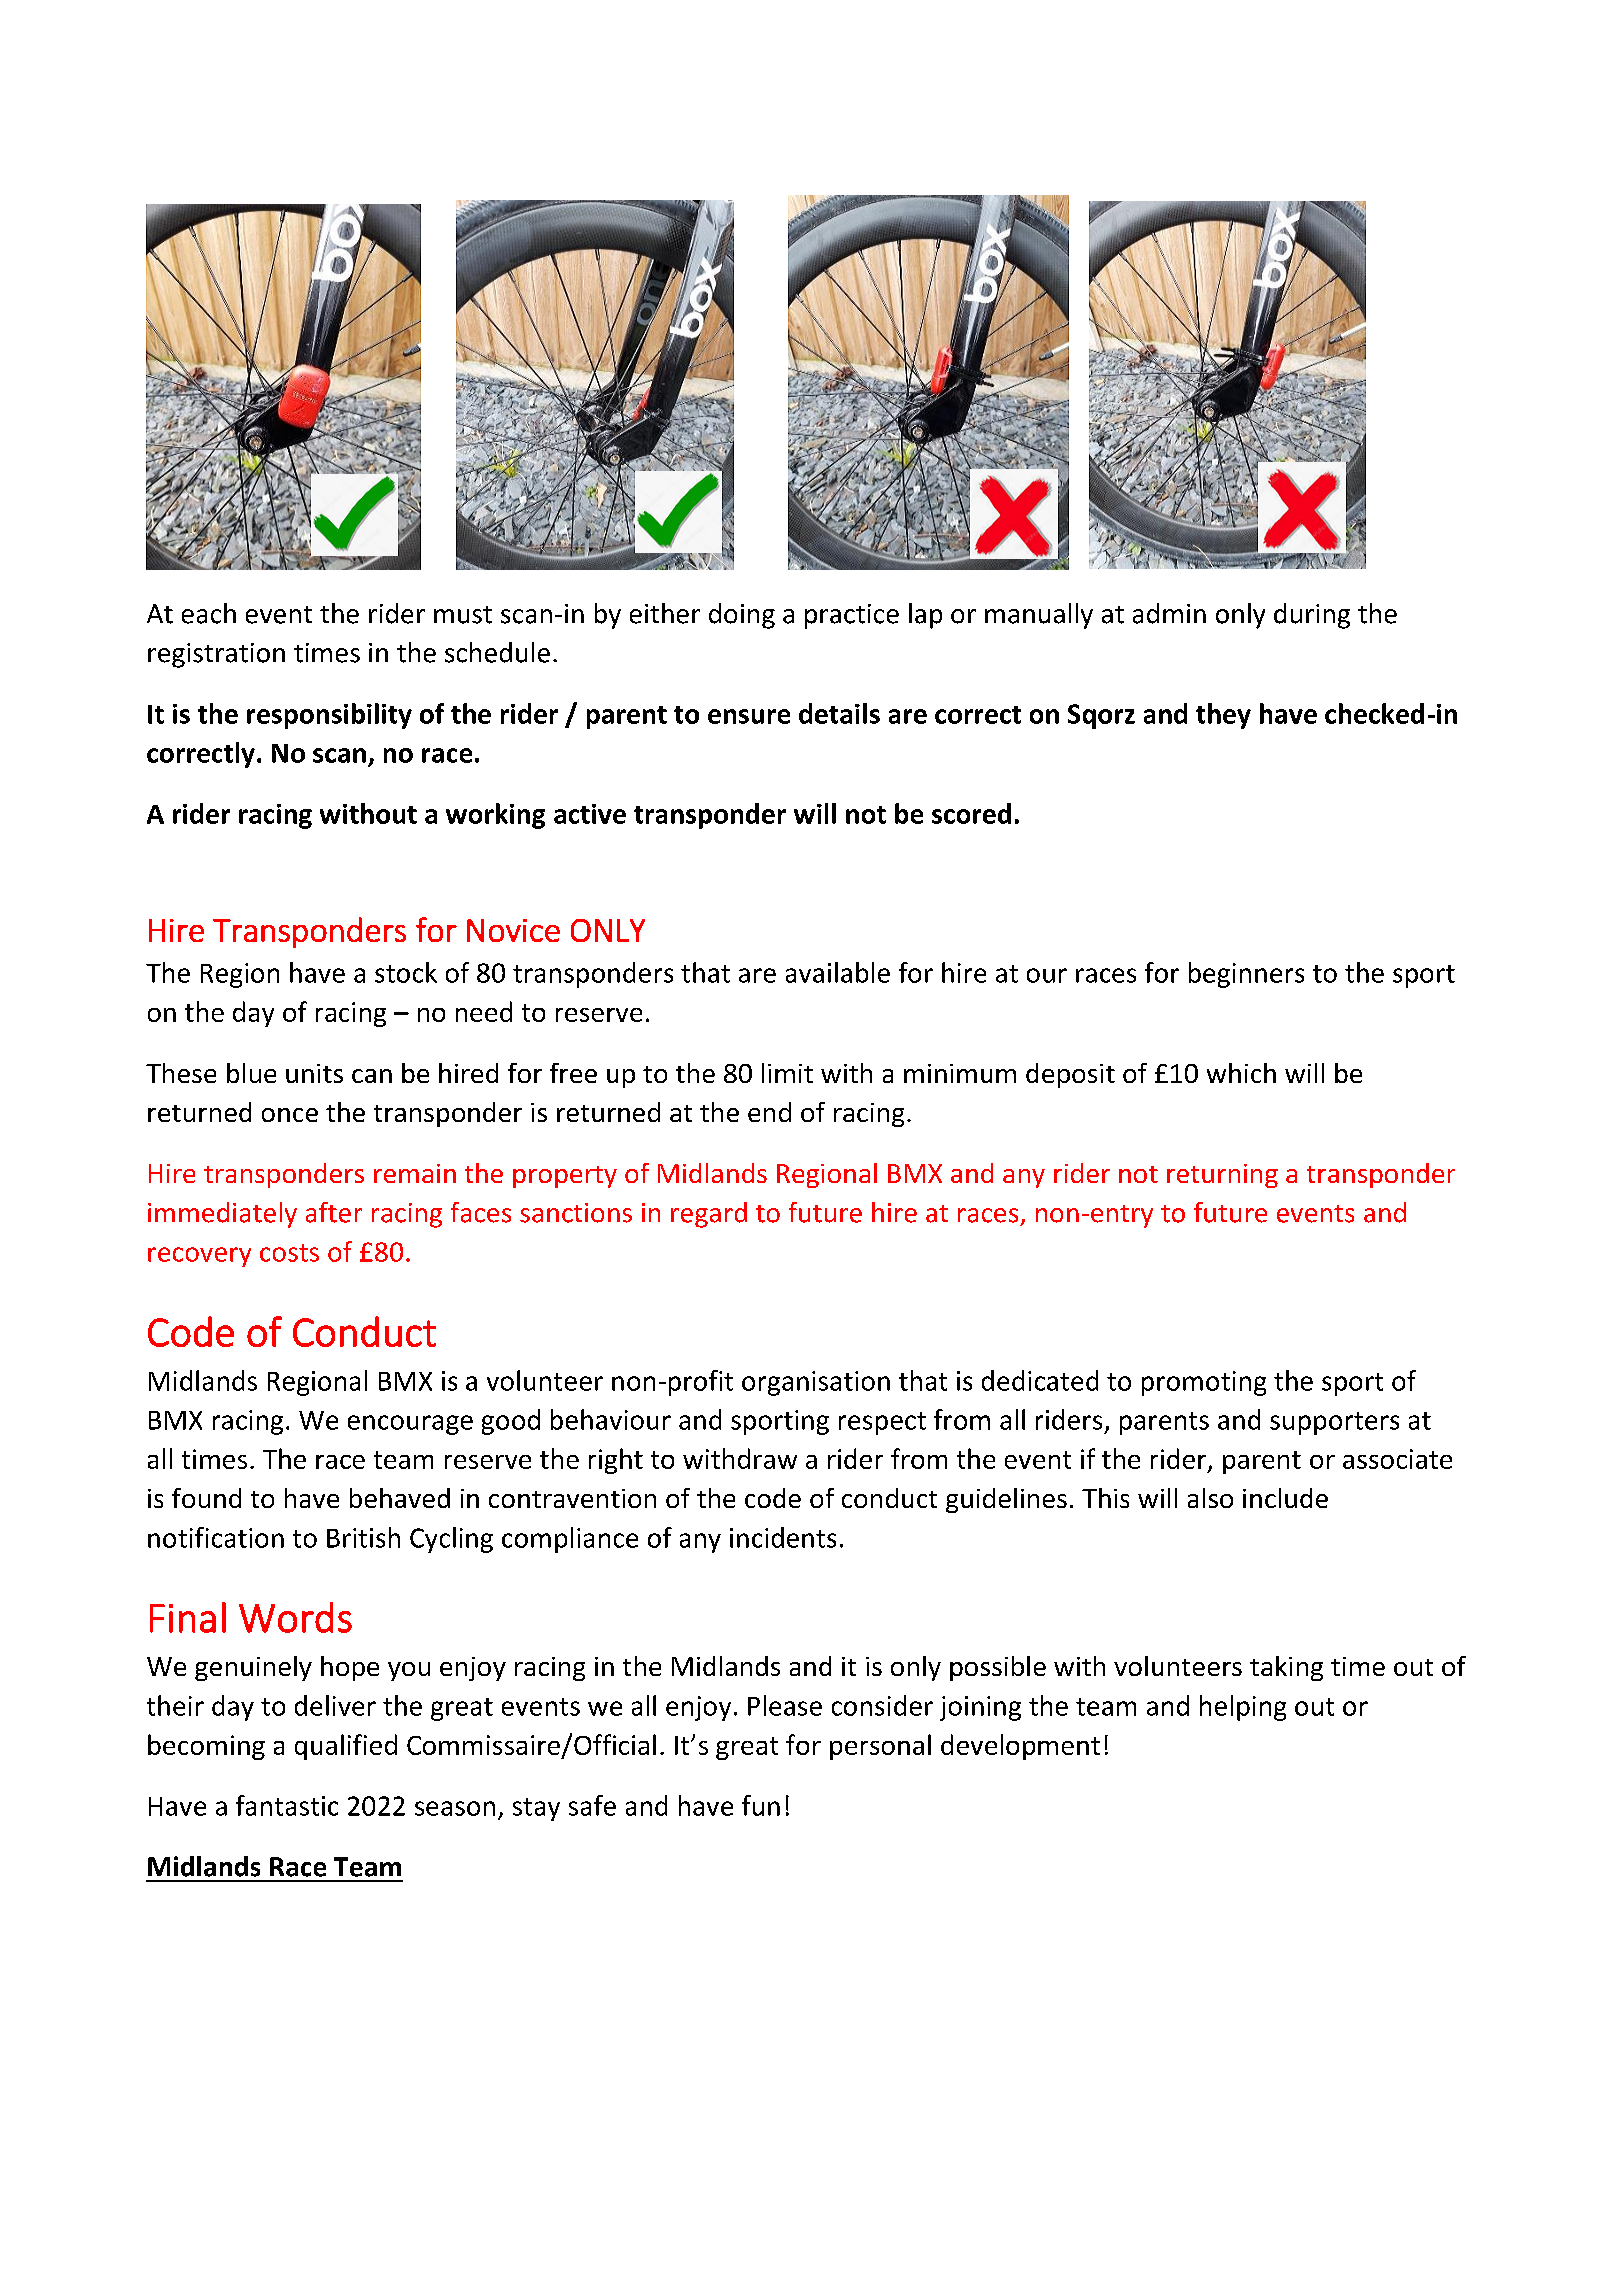 Image resolution: width=1612 pixels, height=2280 pixels. What do you see at coordinates (1312, 616) in the page?
I see `during` at bounding box center [1312, 616].
